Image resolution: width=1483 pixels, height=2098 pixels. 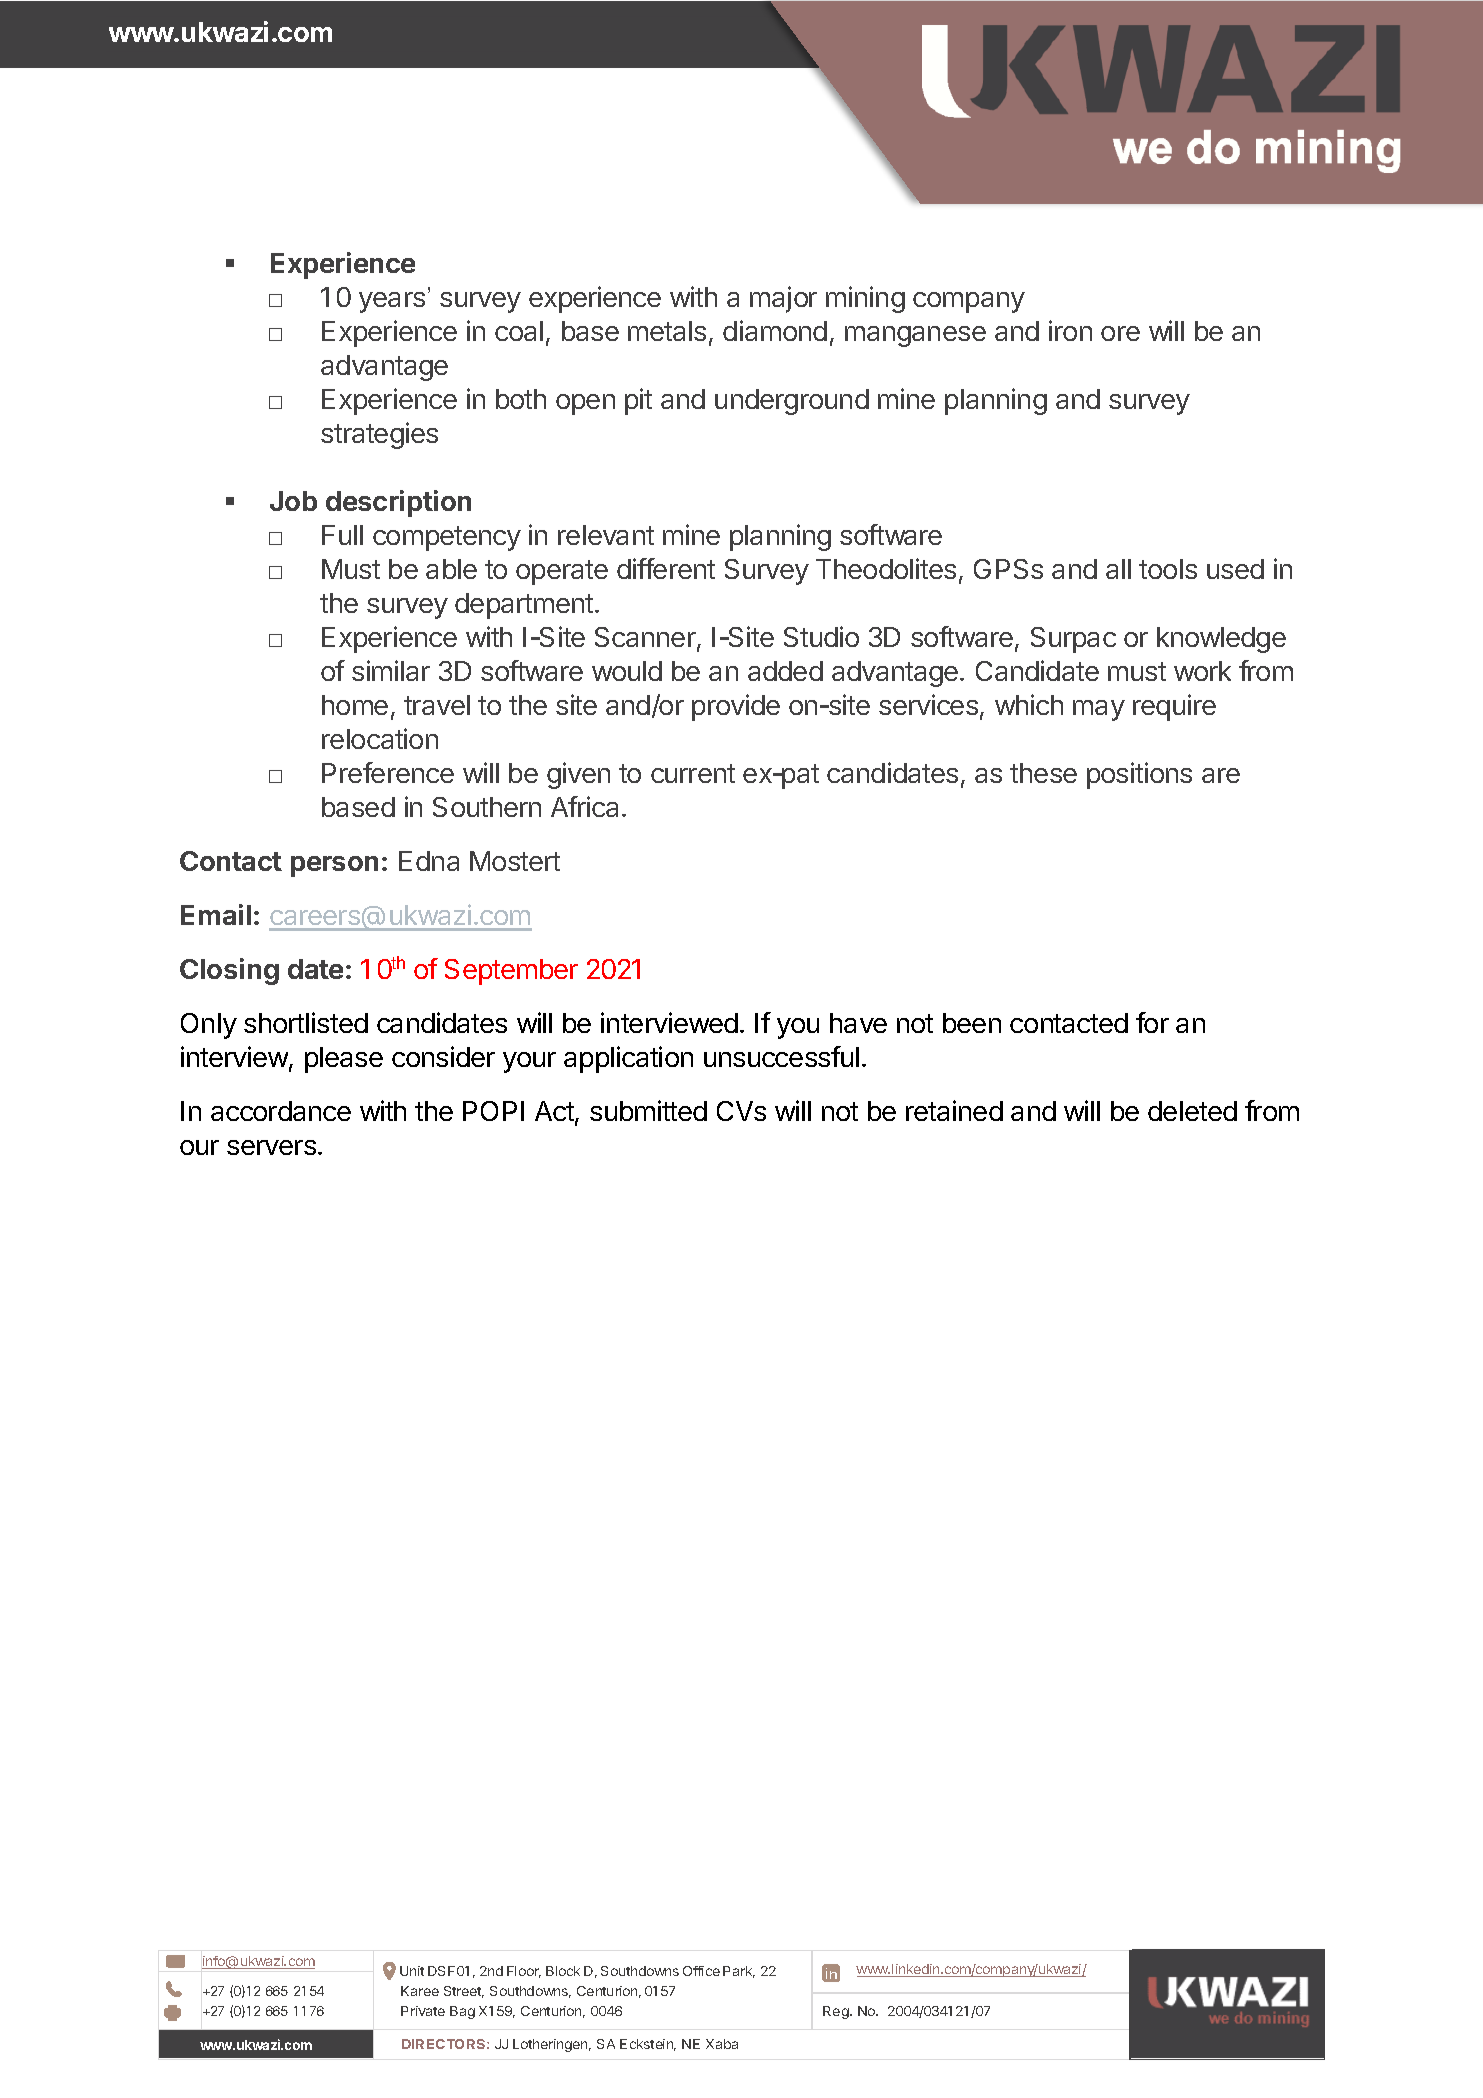 What do you see at coordinates (412, 1971) in the image?
I see `Unit` at bounding box center [412, 1971].
